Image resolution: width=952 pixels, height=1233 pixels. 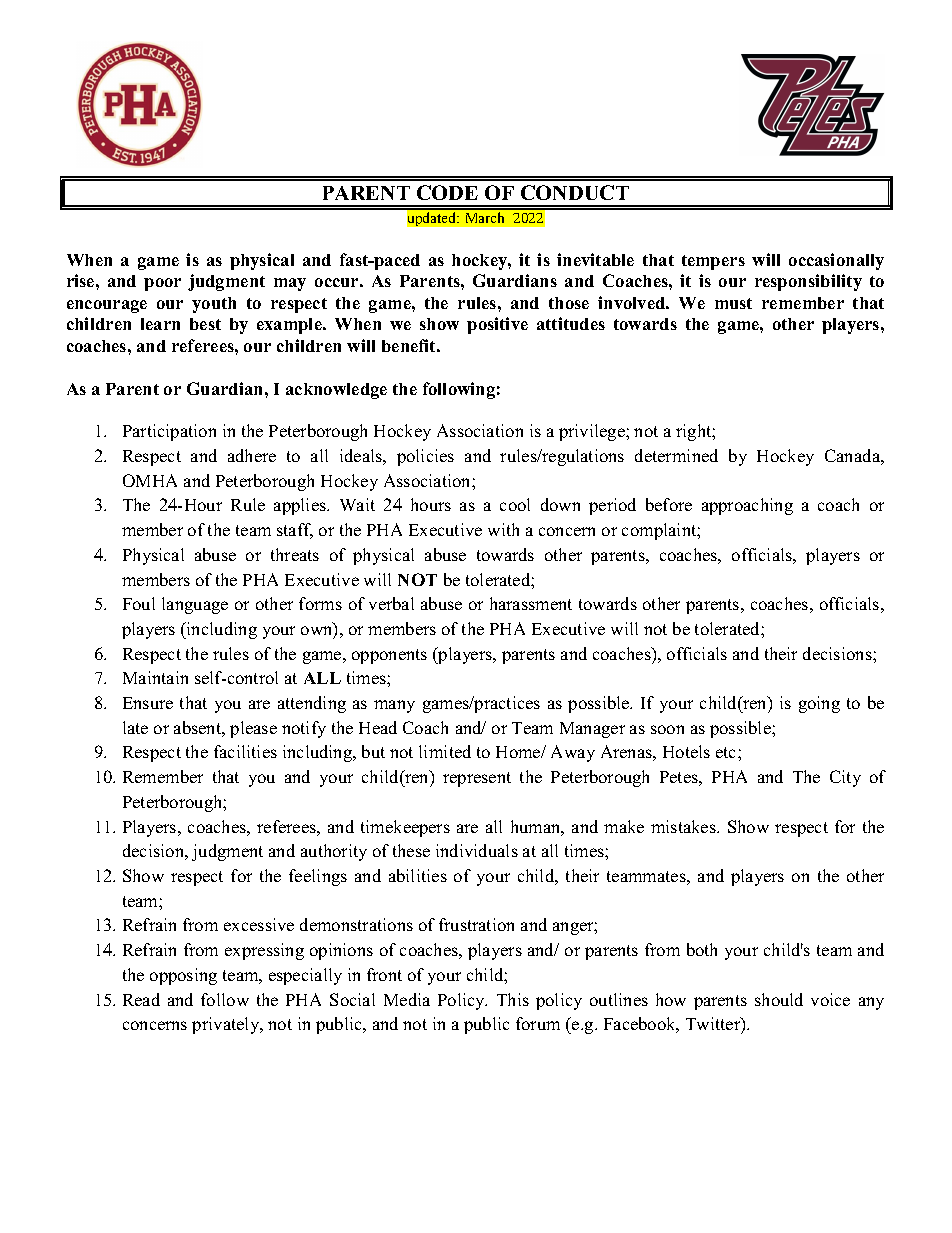 I want to click on Participation, so click(x=169, y=432).
